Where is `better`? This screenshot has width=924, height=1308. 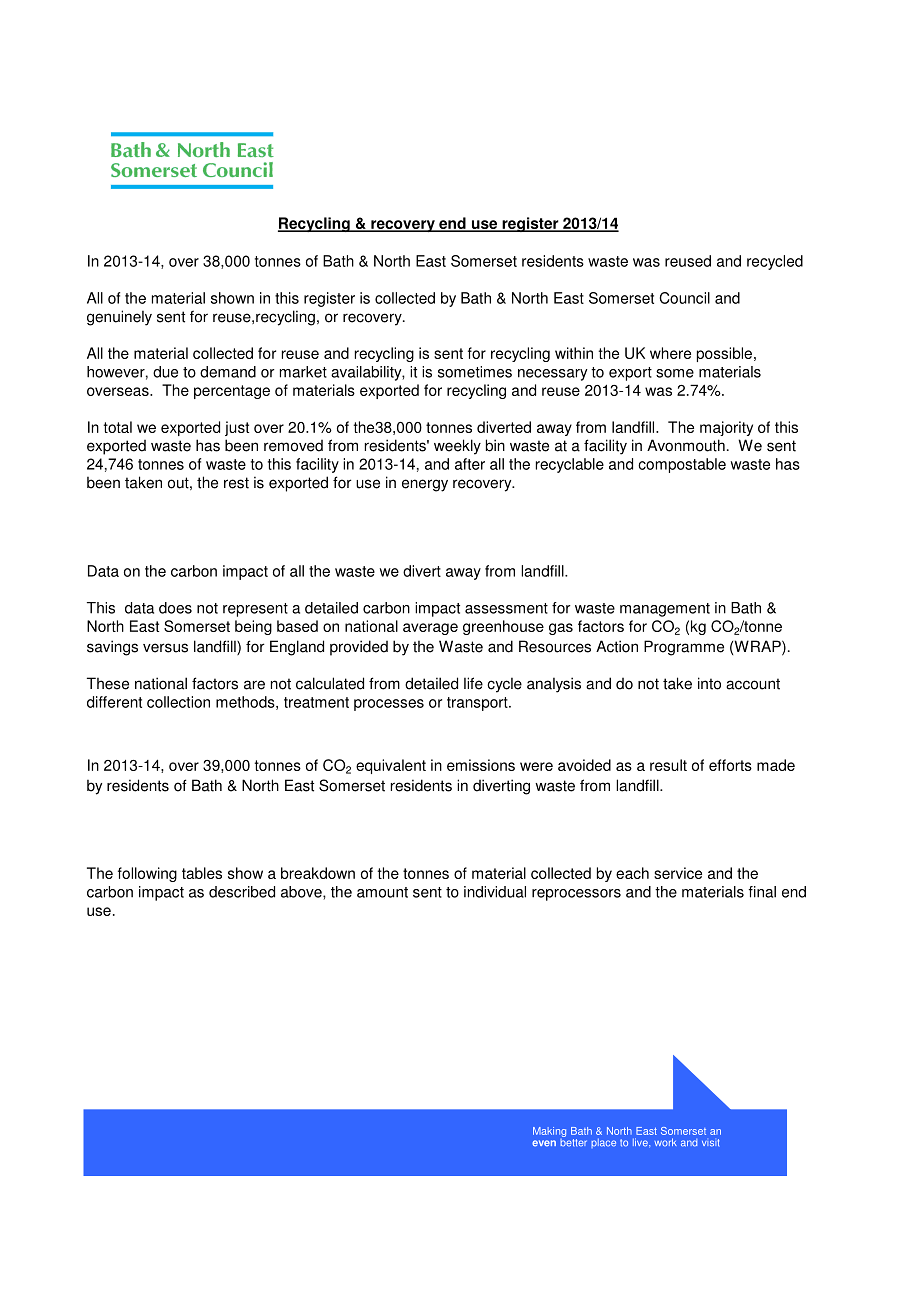
better is located at coordinates (573, 1141).
